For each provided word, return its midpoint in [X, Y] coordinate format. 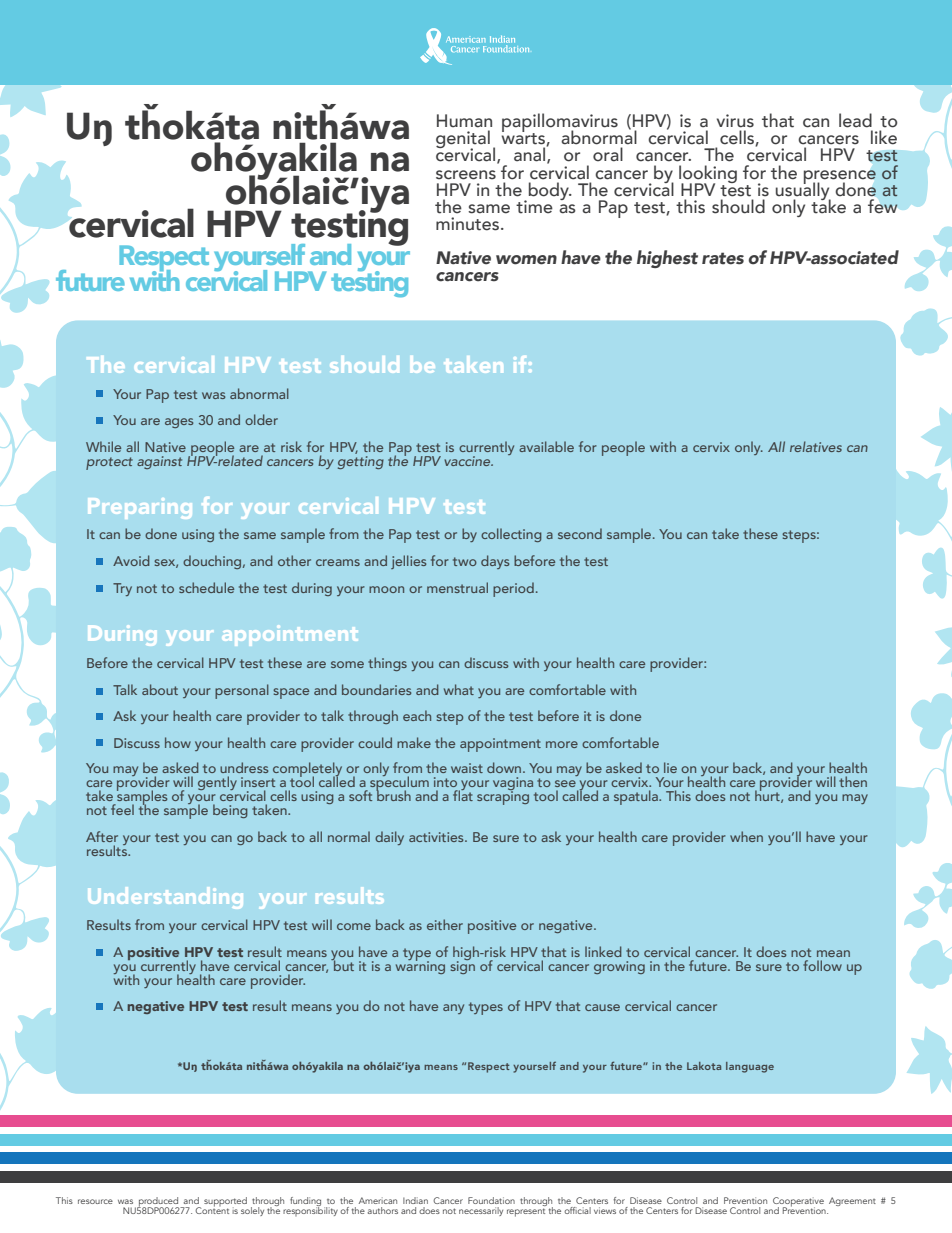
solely [252, 1211]
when [746, 836]
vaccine [468, 461]
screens [466, 175]
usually [803, 191]
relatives [816, 446]
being [230, 811]
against [159, 462]
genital [463, 140]
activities [437, 837]
